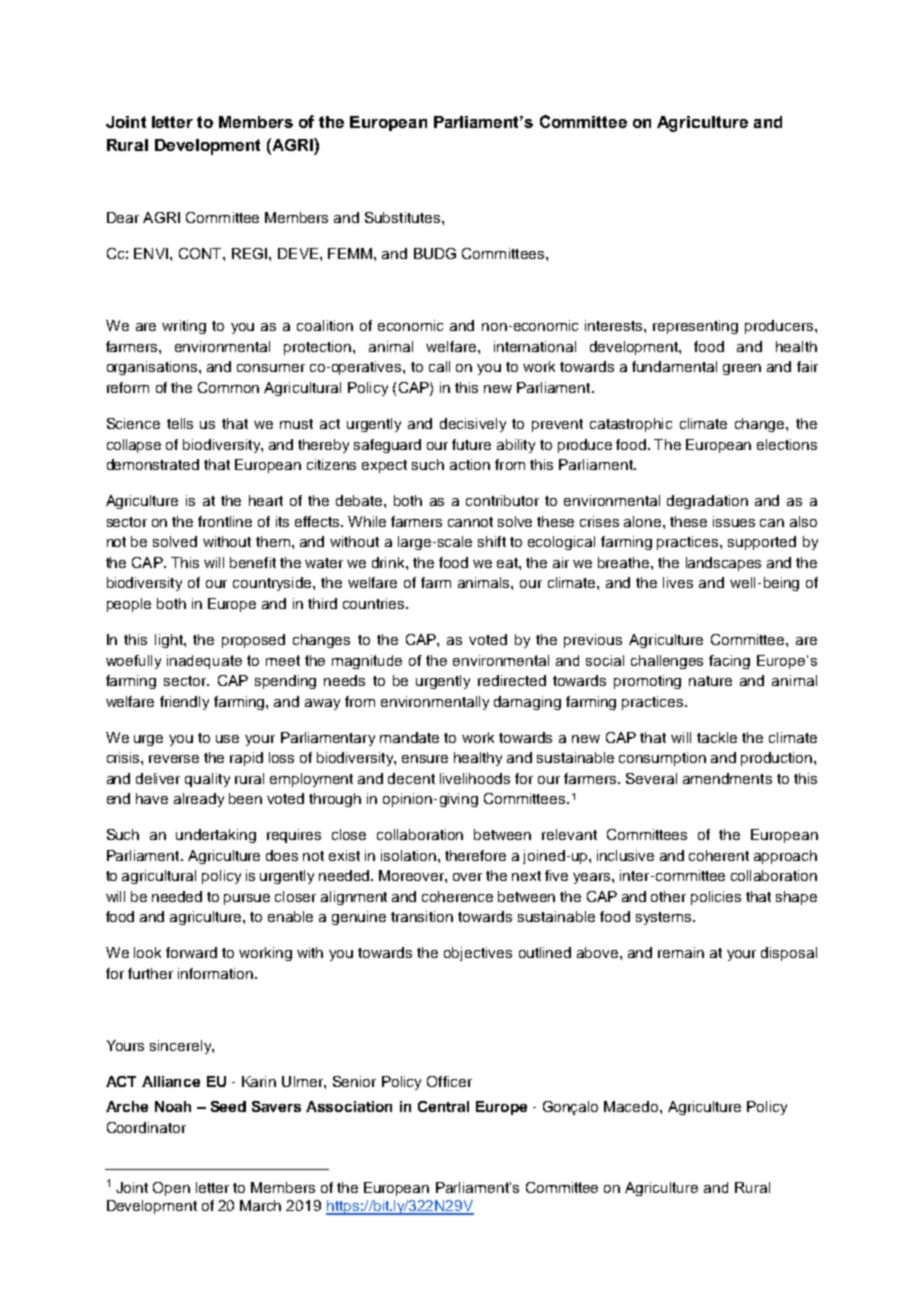  I want to click on therefore, so click(475, 855).
